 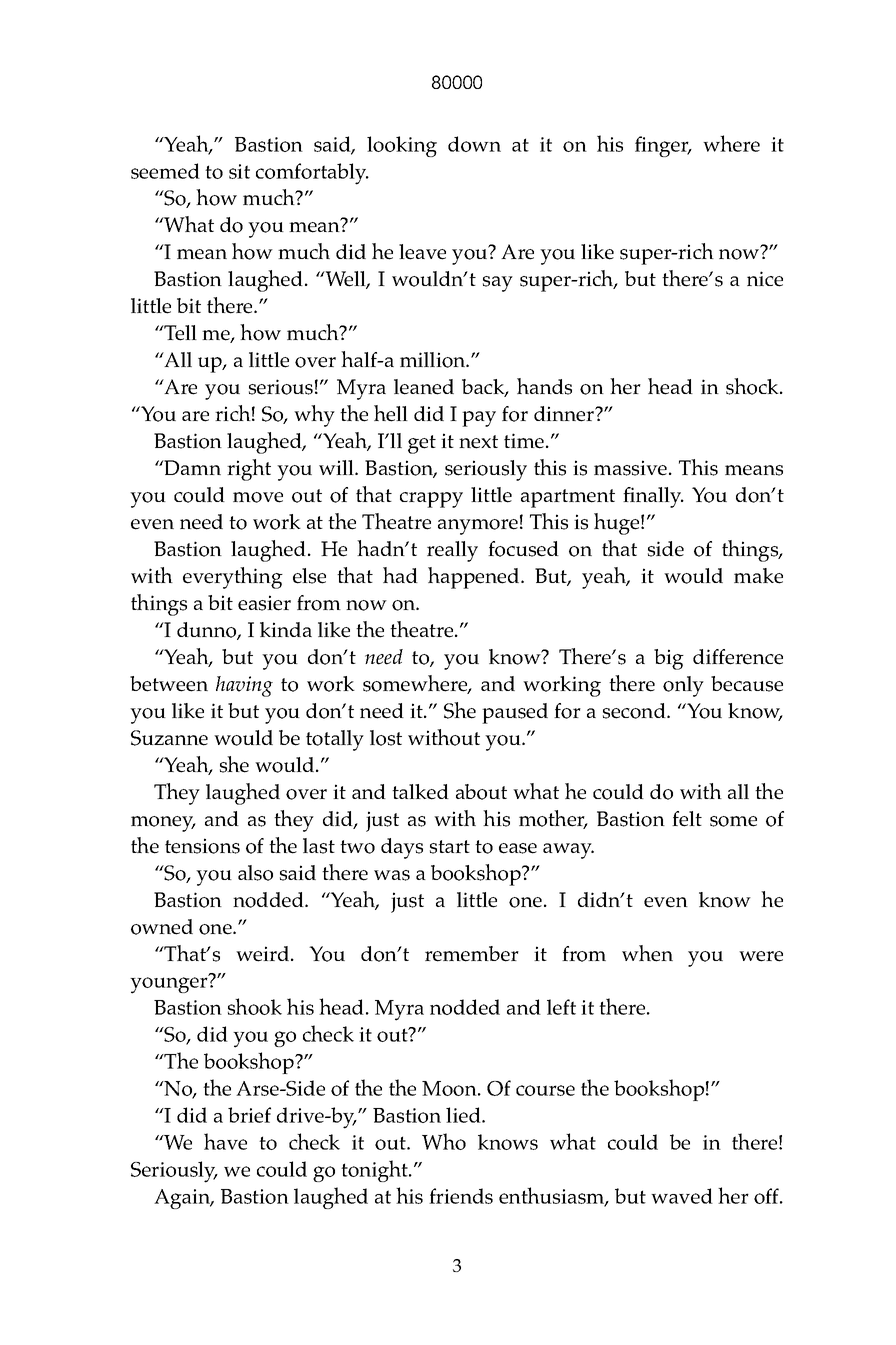 What do you see at coordinates (450, 847) in the screenshot?
I see `start` at bounding box center [450, 847].
